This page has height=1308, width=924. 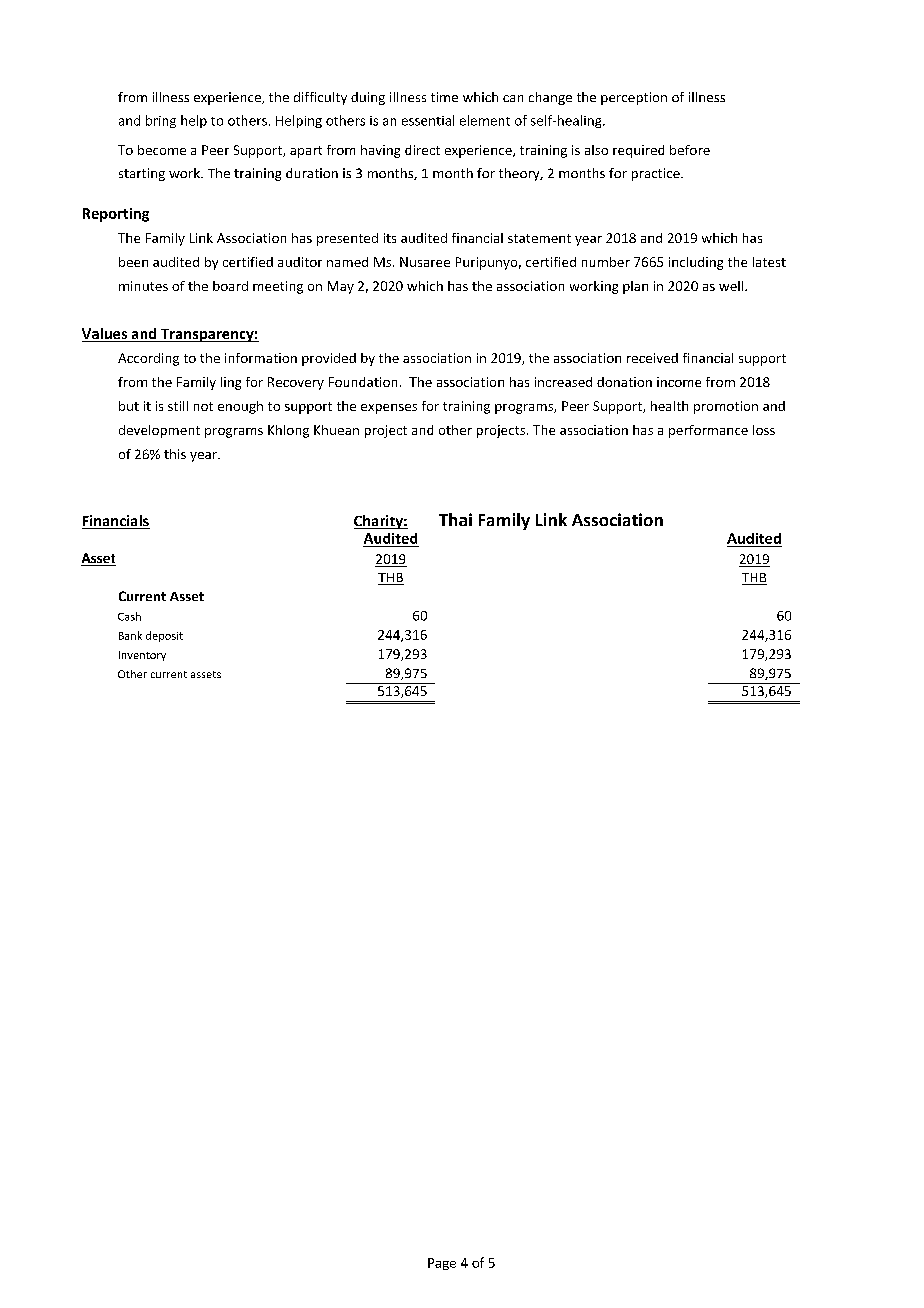 I want to click on expenses, so click(x=389, y=409).
